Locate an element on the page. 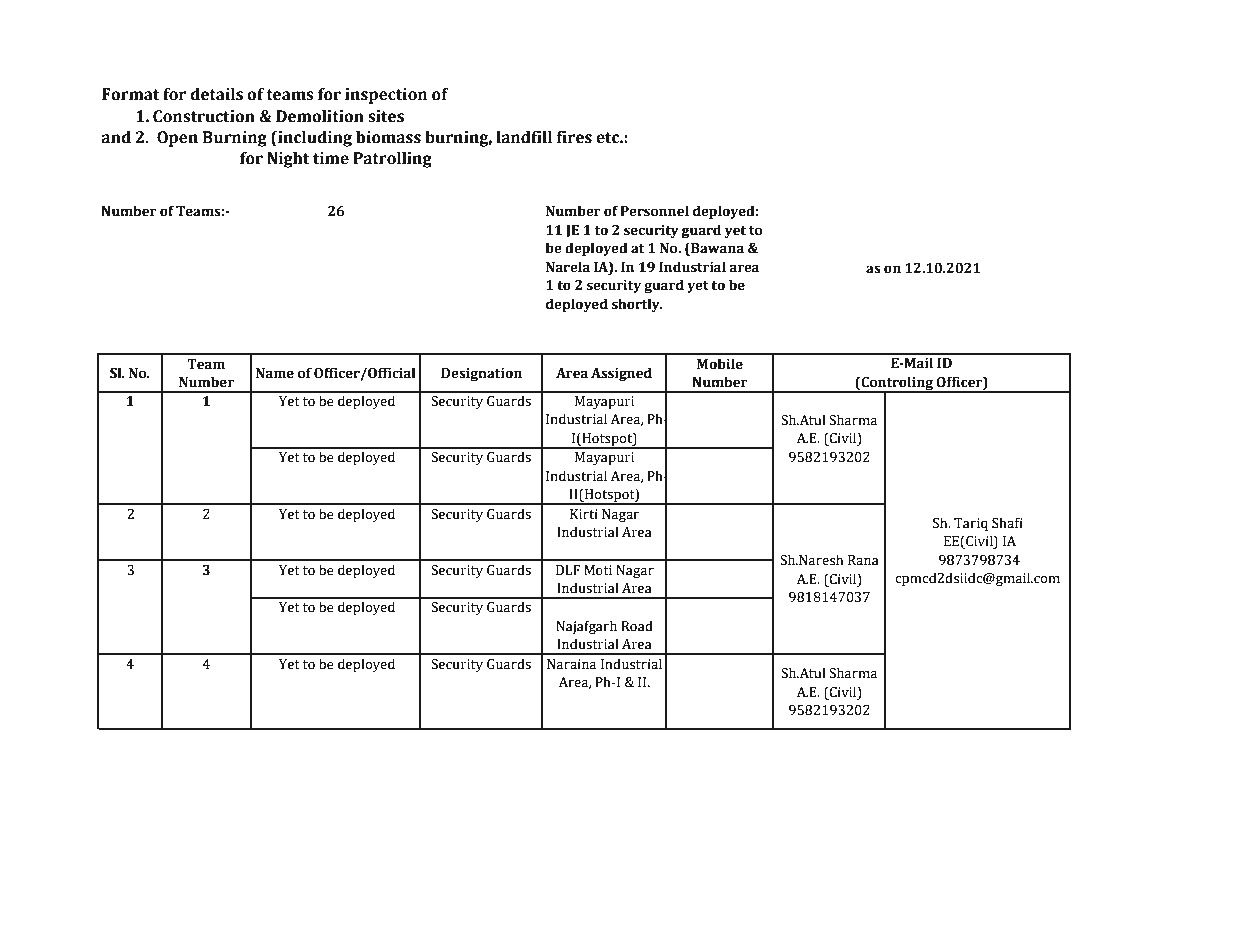 The image size is (1233, 952). fires is located at coordinates (574, 137).
